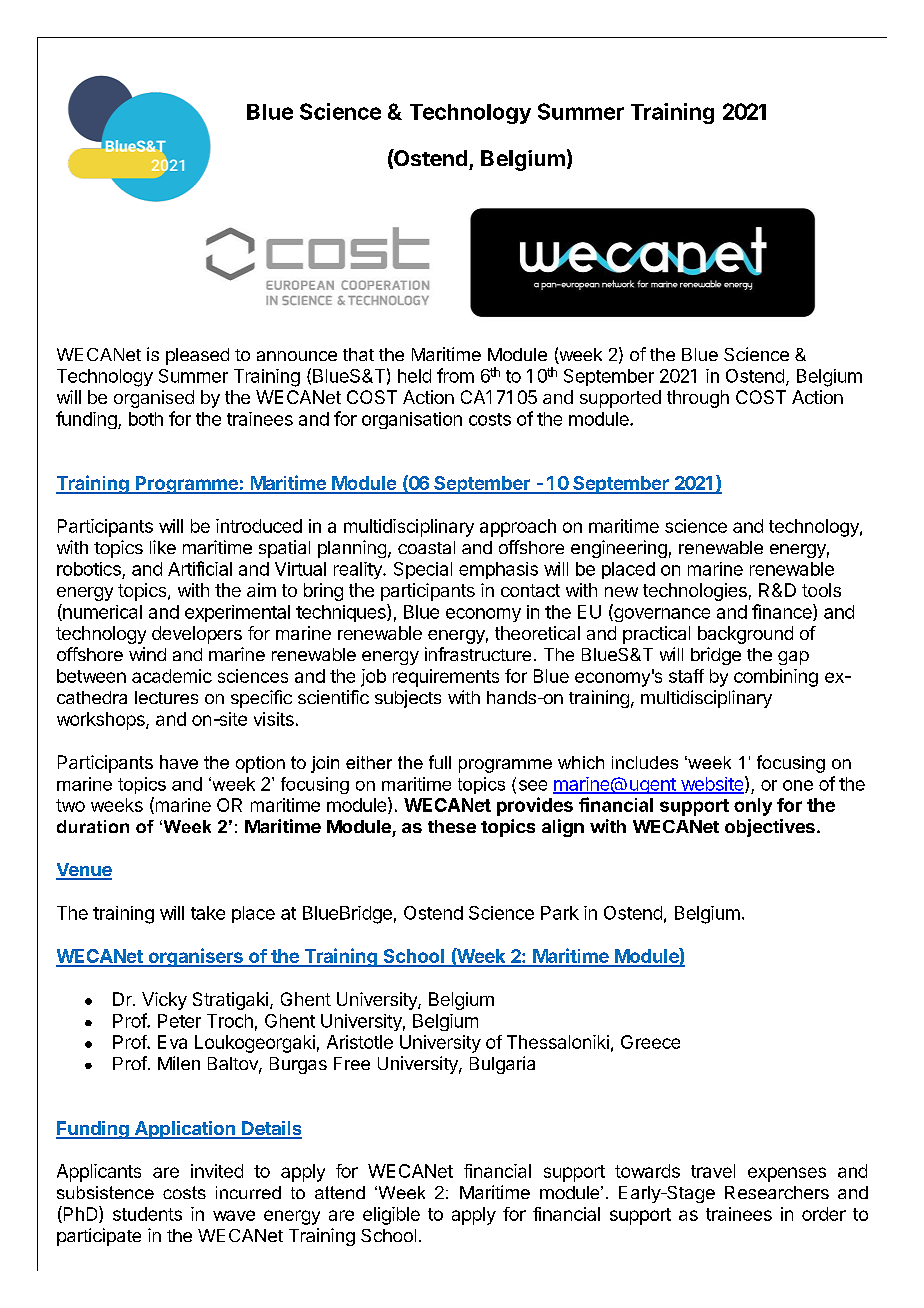  What do you see at coordinates (770, 828) in the screenshot?
I see `objectives` at bounding box center [770, 828].
